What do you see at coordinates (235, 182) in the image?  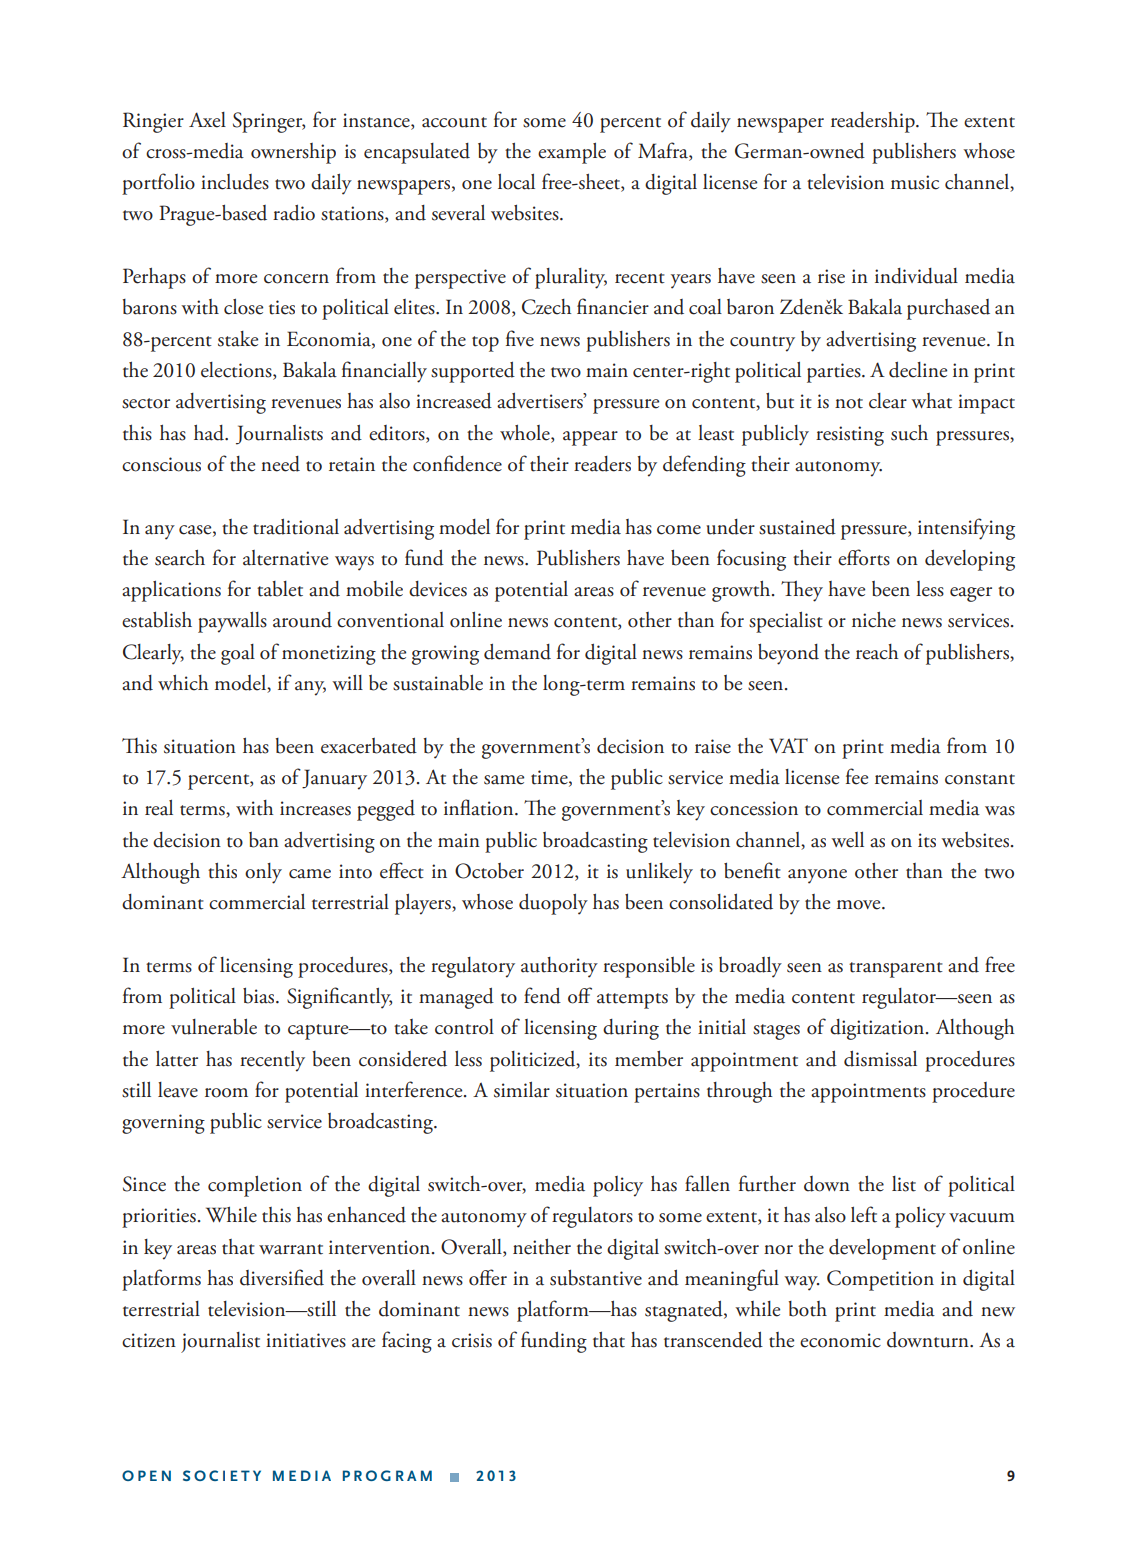 I see `includes` at bounding box center [235, 182].
